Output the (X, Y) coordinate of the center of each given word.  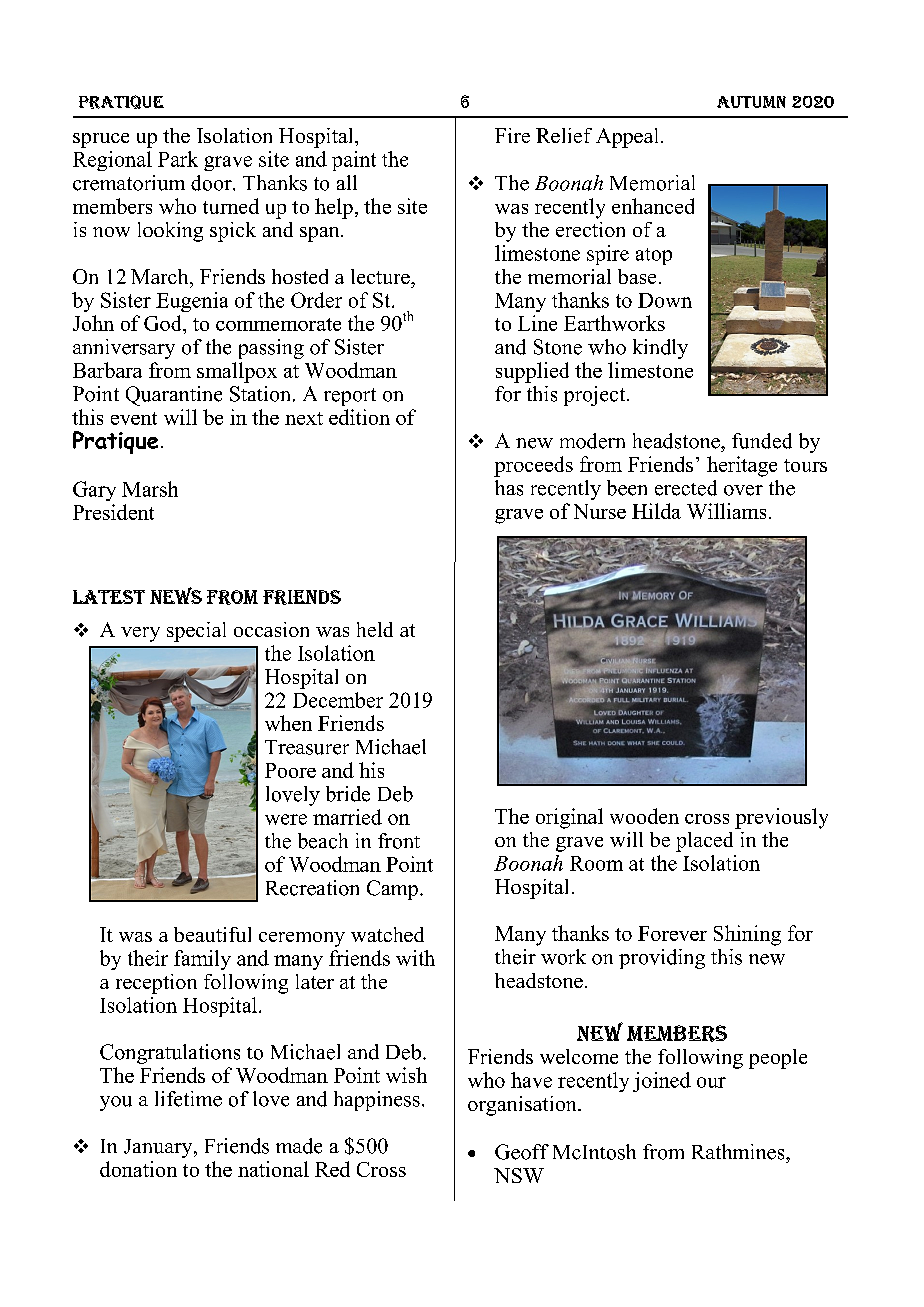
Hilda (656, 511)
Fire (512, 135)
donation (138, 1169)
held (375, 629)
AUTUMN (751, 102)
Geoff (522, 1152)
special (196, 632)
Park (178, 159)
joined (662, 1082)
